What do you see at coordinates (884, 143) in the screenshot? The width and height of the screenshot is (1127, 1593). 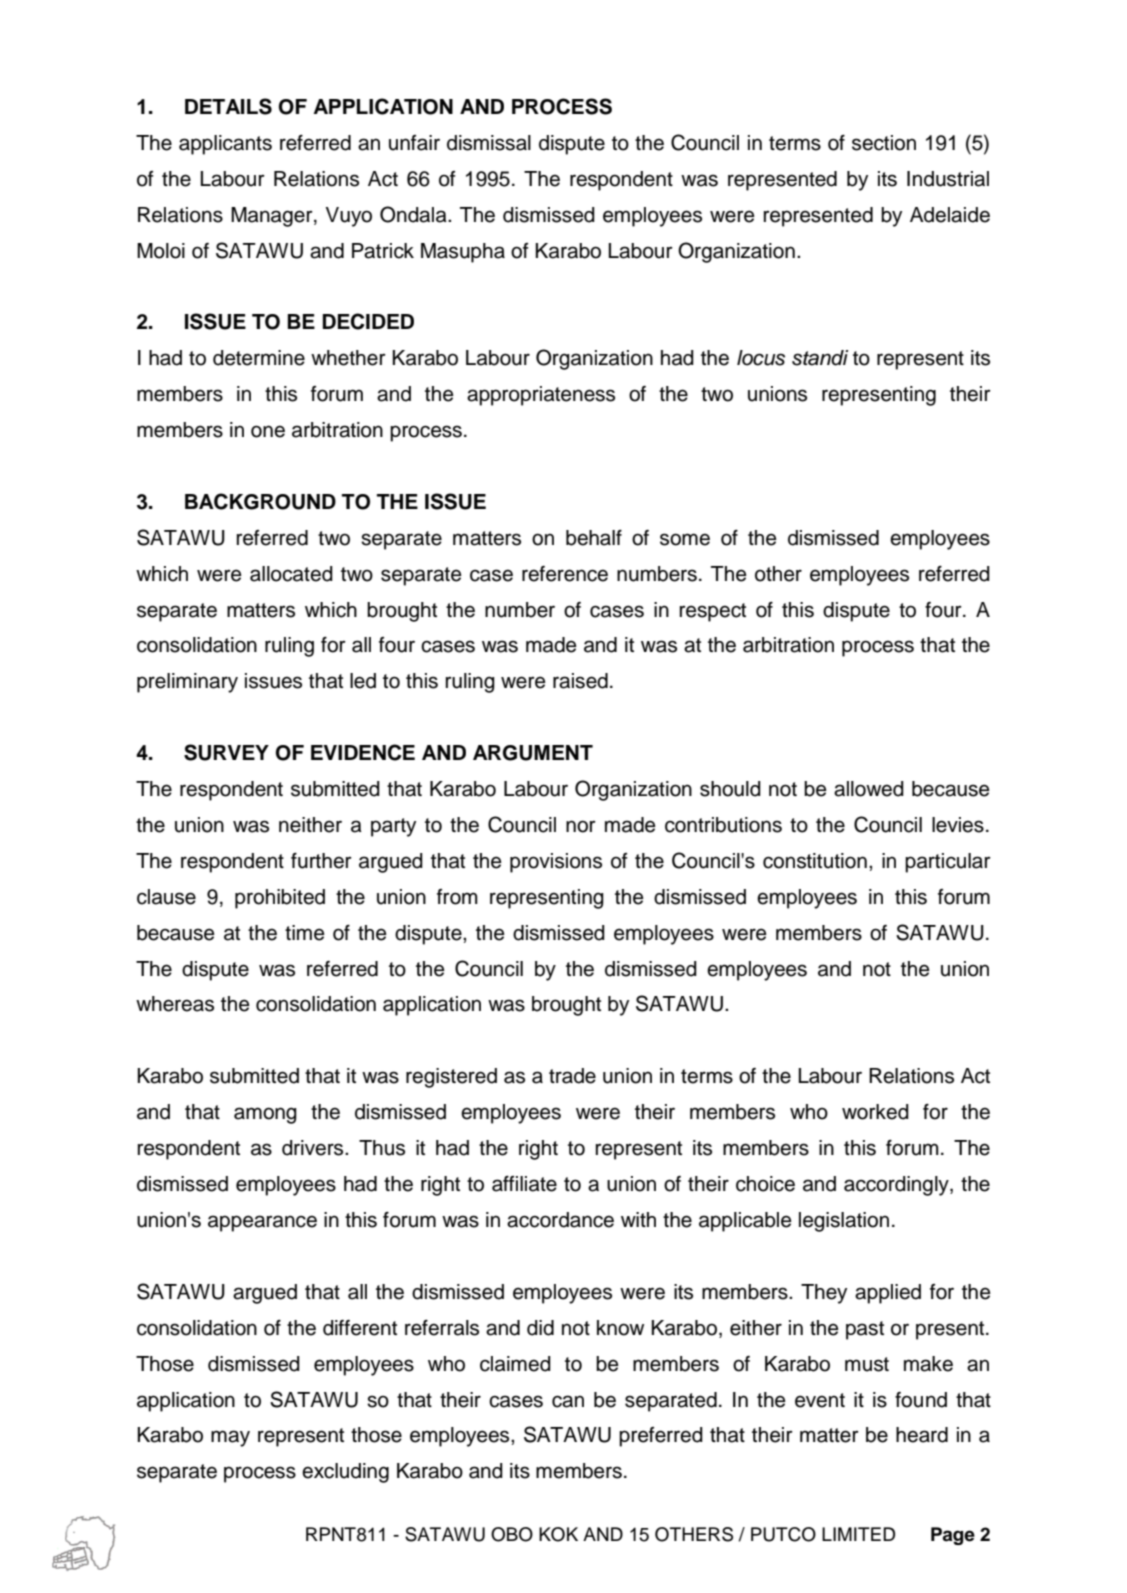 I see `section` at bounding box center [884, 143].
